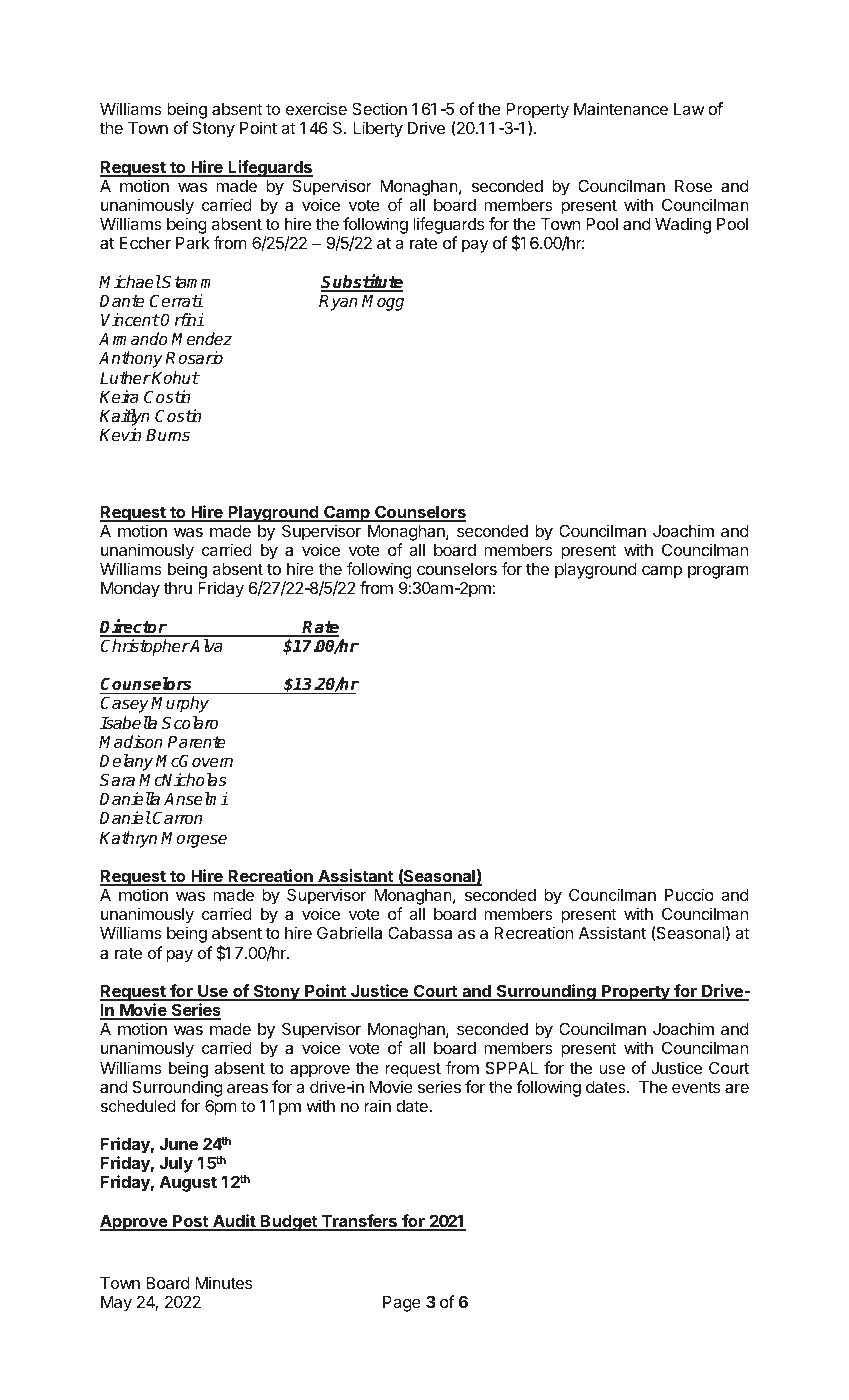  Describe the element at coordinates (349, 932) in the page. I see `Gabriella` at that location.
